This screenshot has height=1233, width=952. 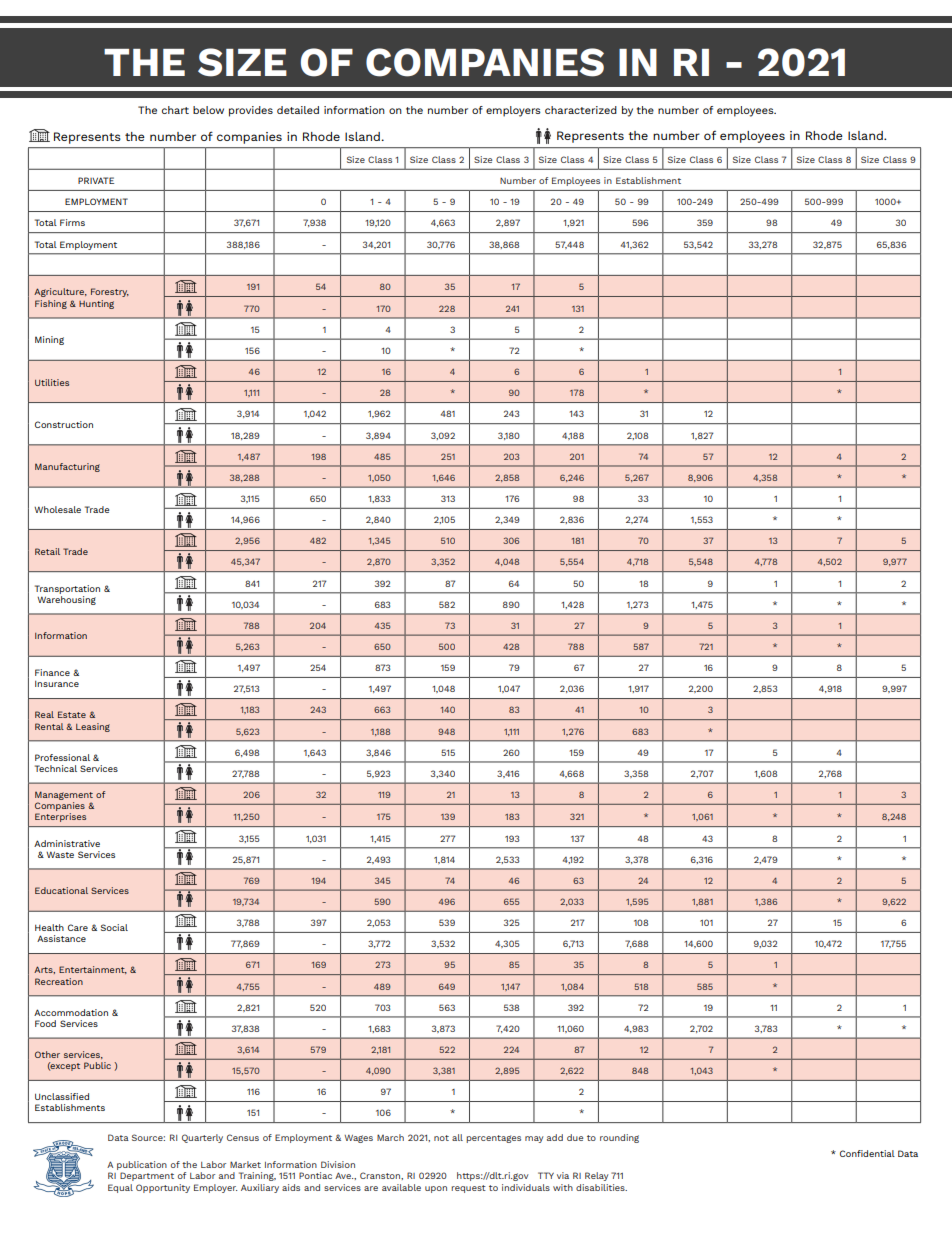 What do you see at coordinates (93, 727) in the screenshot?
I see `Leasing` at bounding box center [93, 727].
